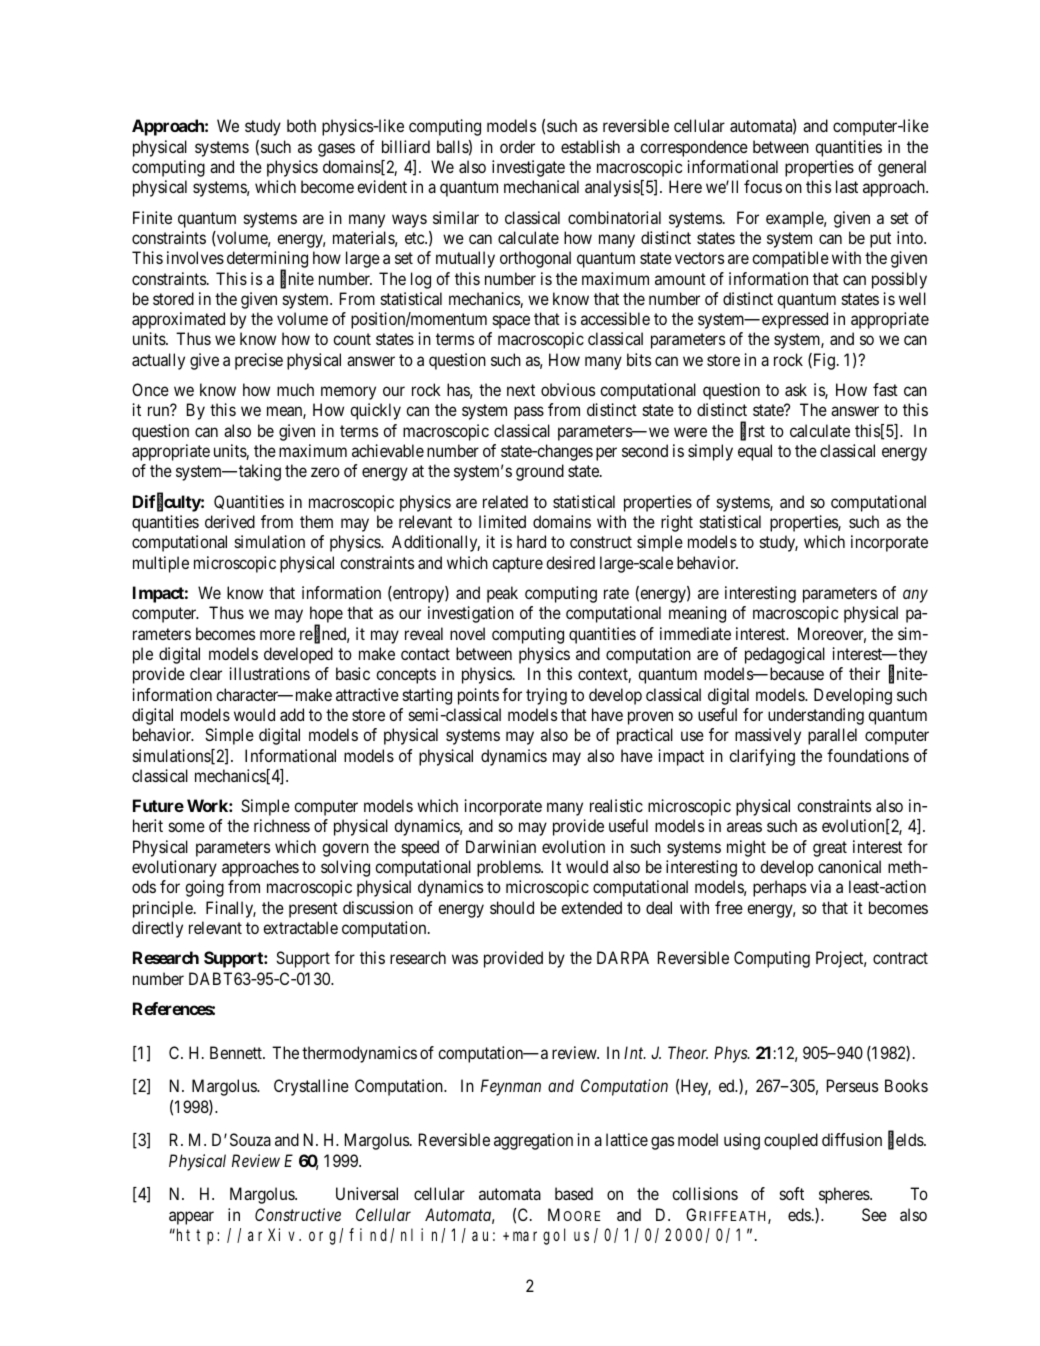 The height and width of the page is (1346, 1040). Describe the element at coordinates (779, 888) in the page. I see `perhaps` at that location.
